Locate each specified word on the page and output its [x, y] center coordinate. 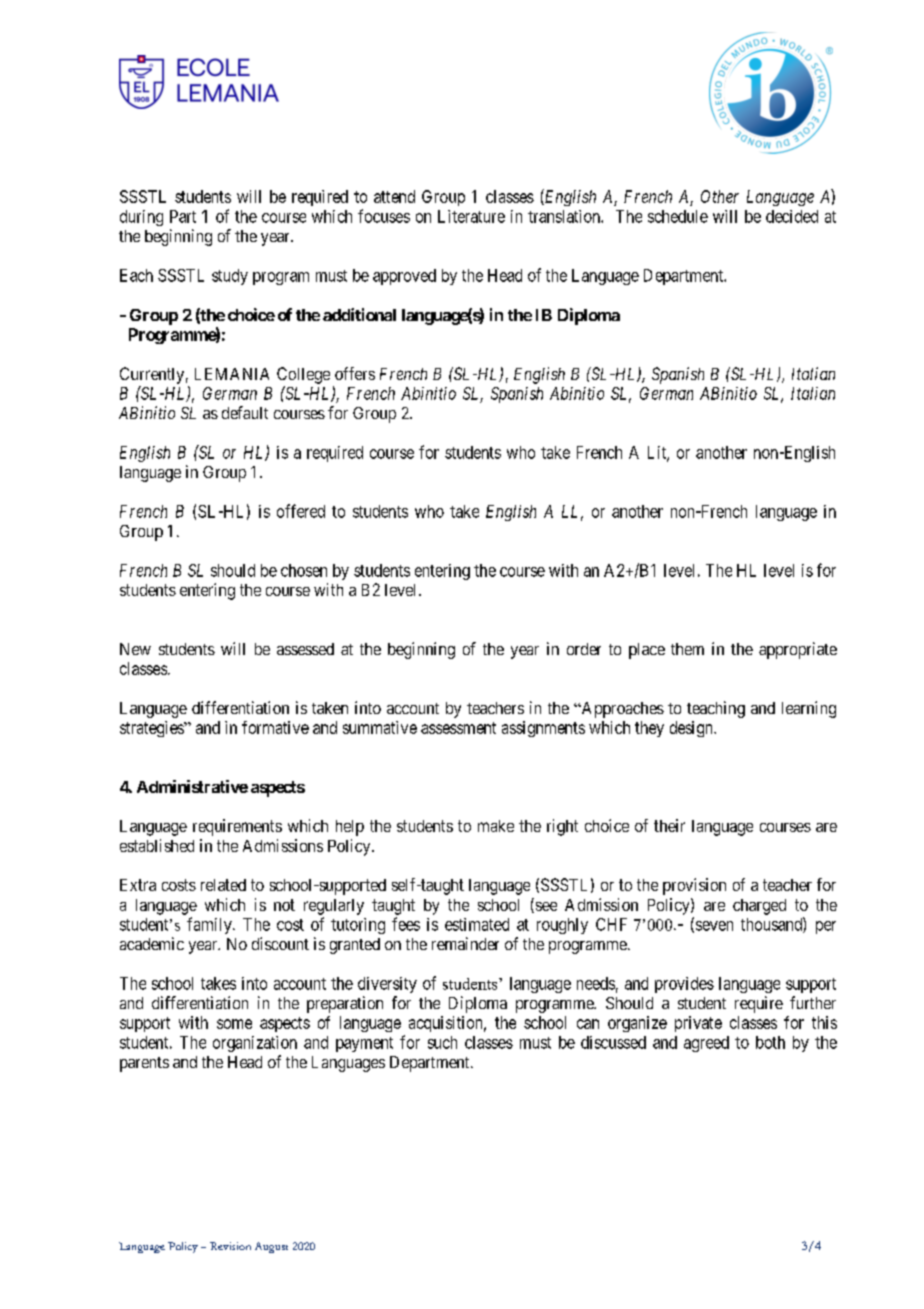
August [271, 1247]
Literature [471, 216]
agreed [706, 1044]
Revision [230, 1246]
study [230, 277]
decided [792, 216]
